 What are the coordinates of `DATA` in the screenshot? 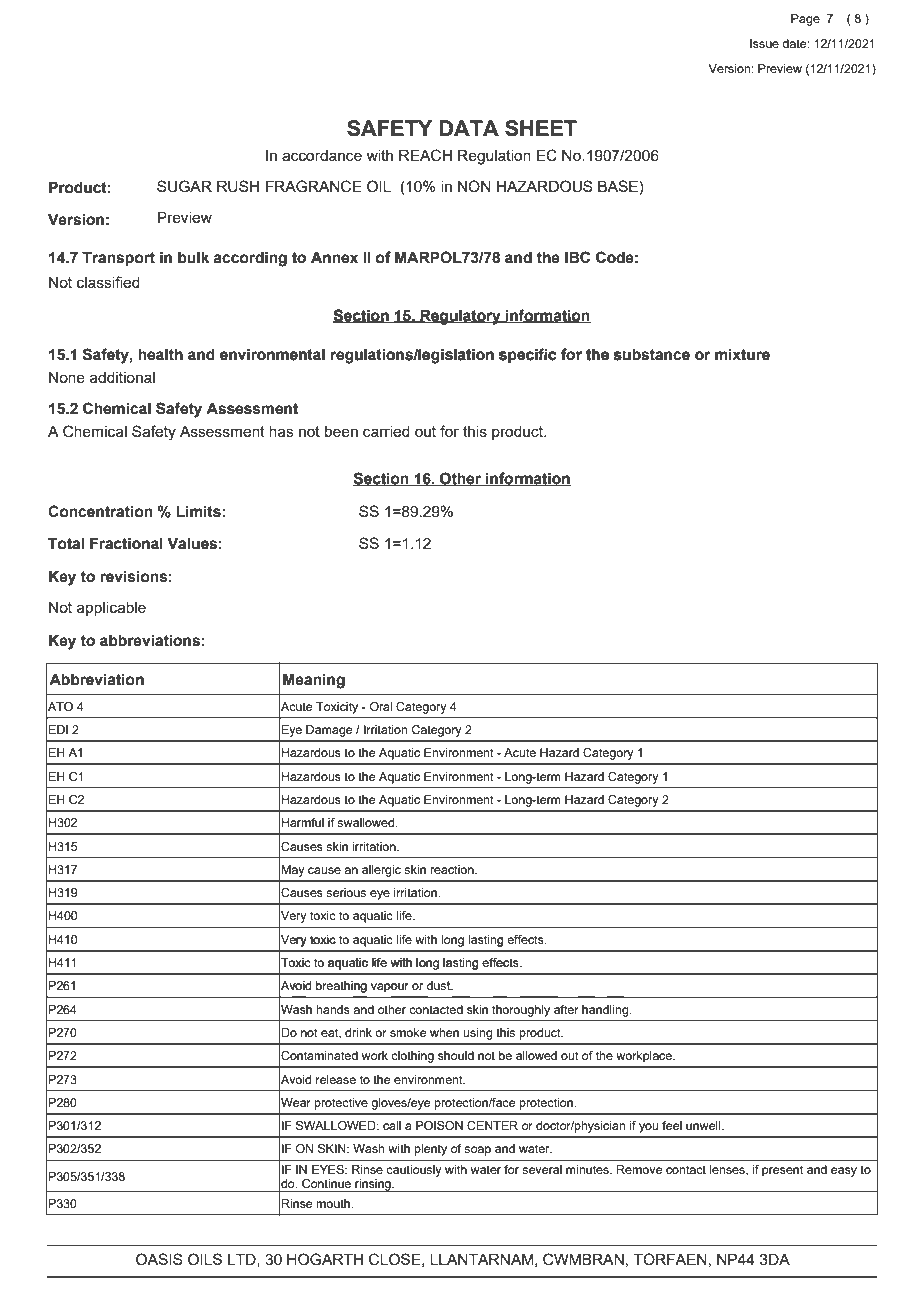 It's located at (469, 128).
